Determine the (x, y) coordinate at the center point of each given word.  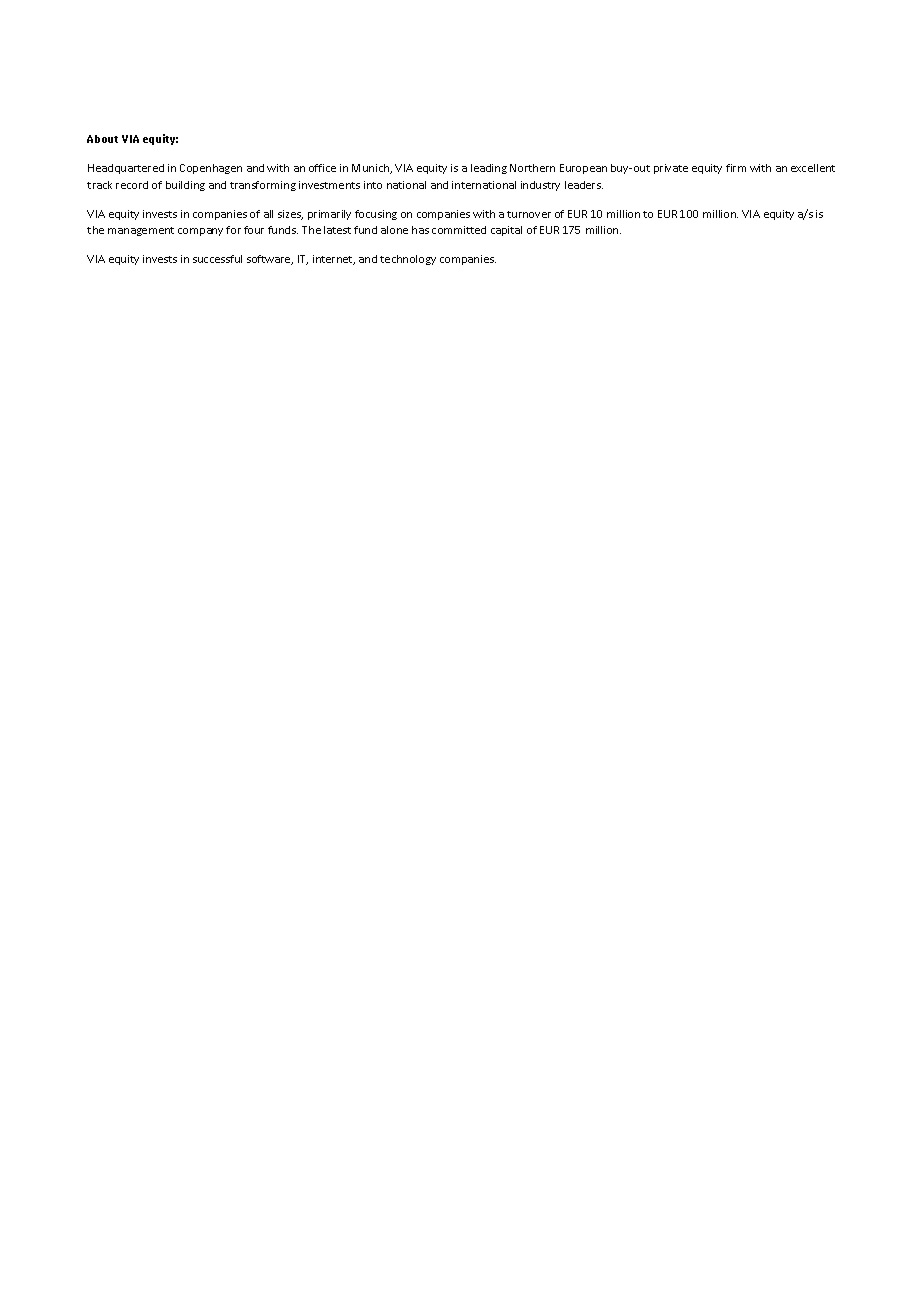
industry (540, 186)
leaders (584, 185)
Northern (532, 168)
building (185, 186)
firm (736, 168)
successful (217, 259)
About (102, 139)
